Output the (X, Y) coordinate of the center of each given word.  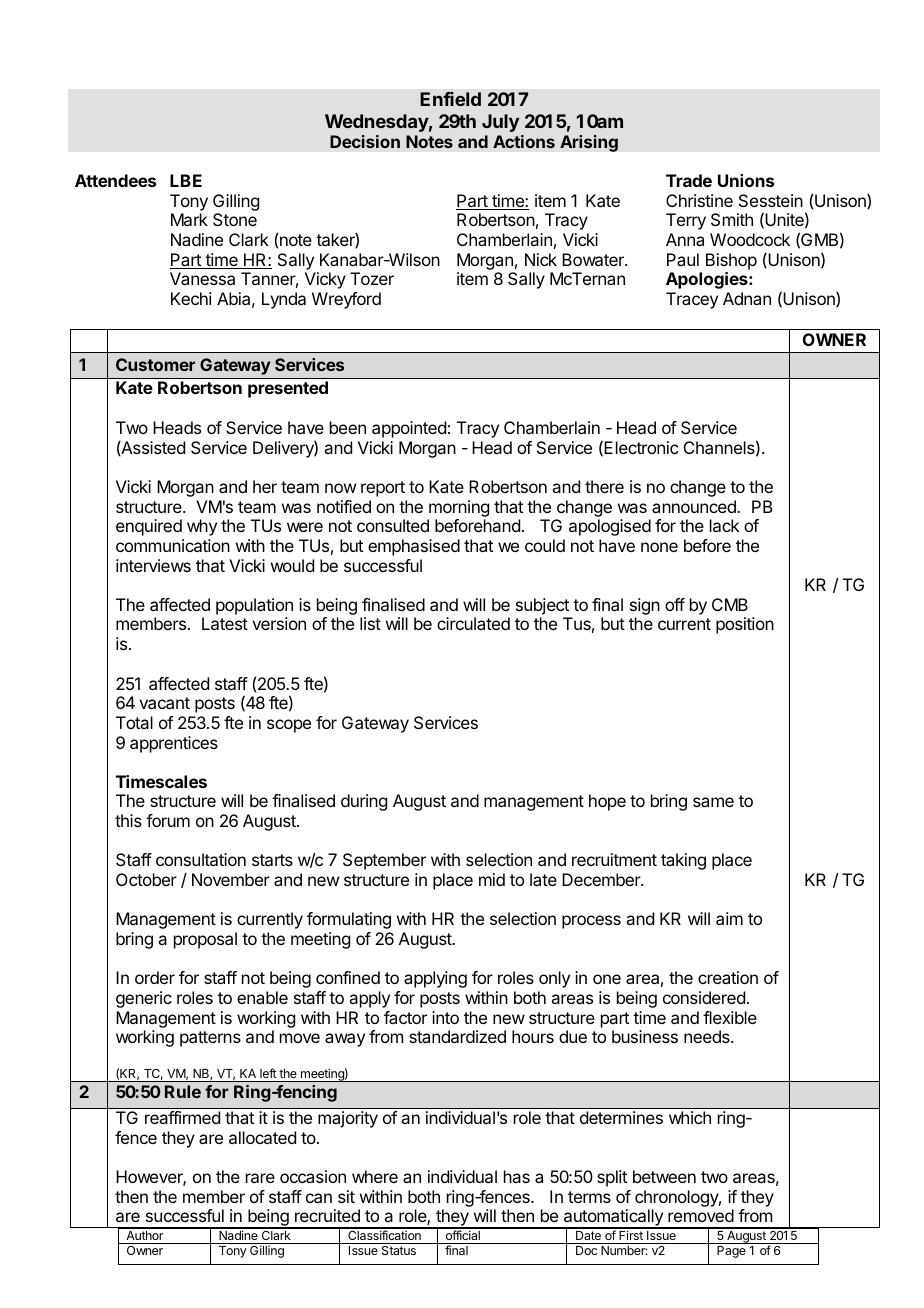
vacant (164, 703)
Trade (689, 180)
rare (260, 1178)
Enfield (450, 99)
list (370, 623)
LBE (186, 180)
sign (645, 608)
